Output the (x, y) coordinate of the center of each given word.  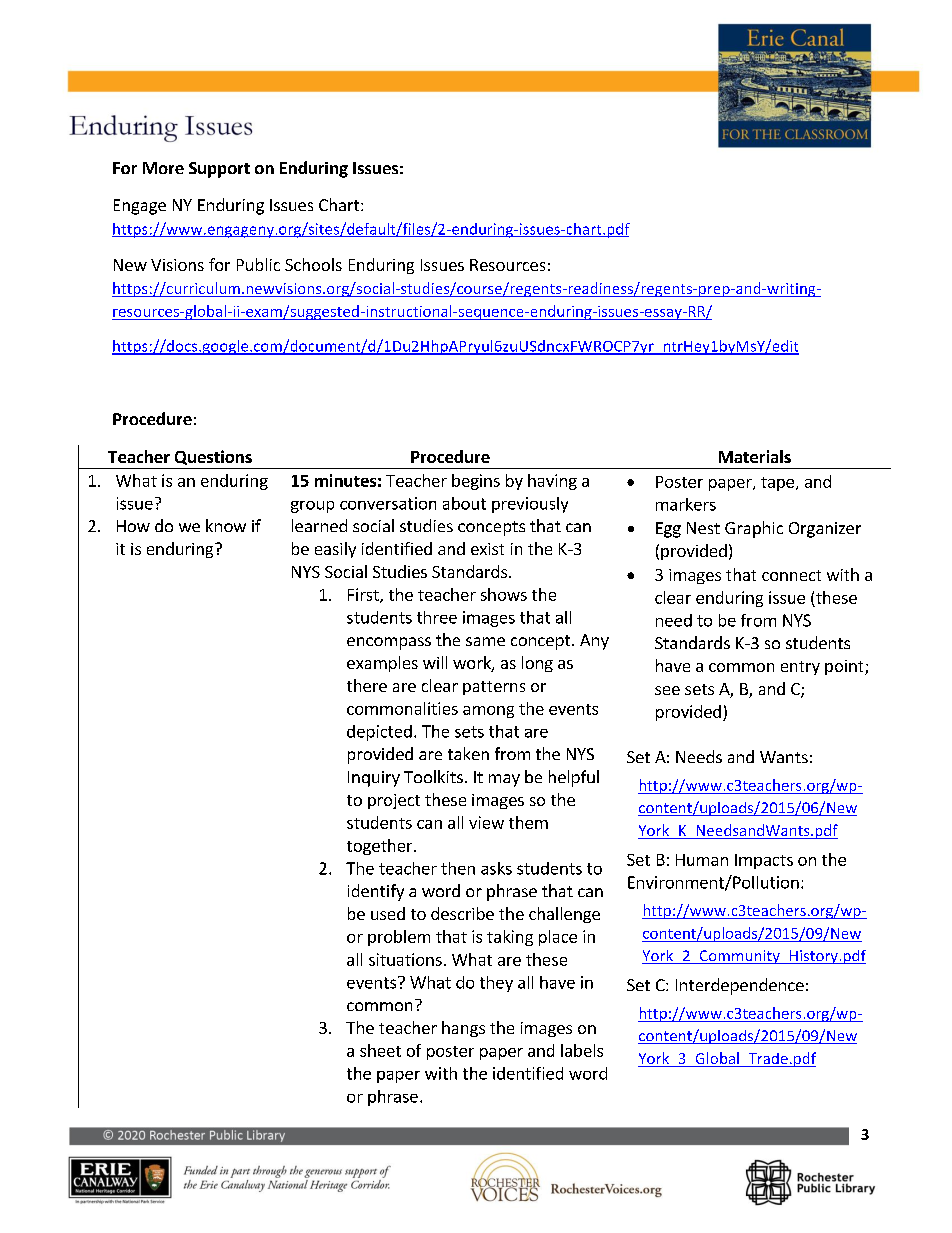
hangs (463, 1029)
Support (219, 170)
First (364, 595)
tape (777, 484)
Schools (313, 264)
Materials (755, 456)
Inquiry (374, 779)
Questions (213, 457)
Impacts (764, 861)
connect (791, 575)
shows (504, 594)
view (486, 822)
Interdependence (740, 986)
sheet (380, 1050)
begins (476, 482)
